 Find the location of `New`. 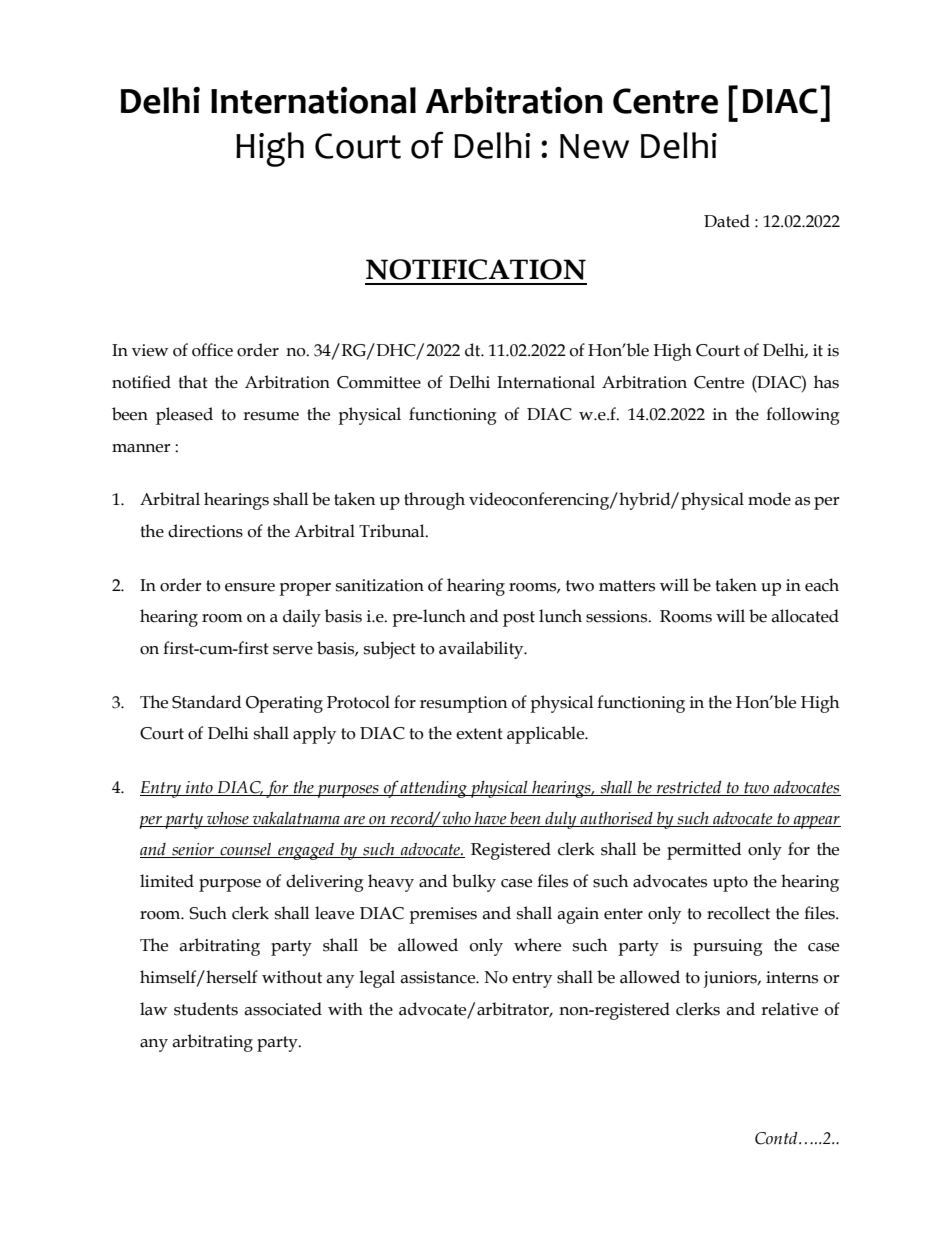

New is located at coordinates (594, 146).
